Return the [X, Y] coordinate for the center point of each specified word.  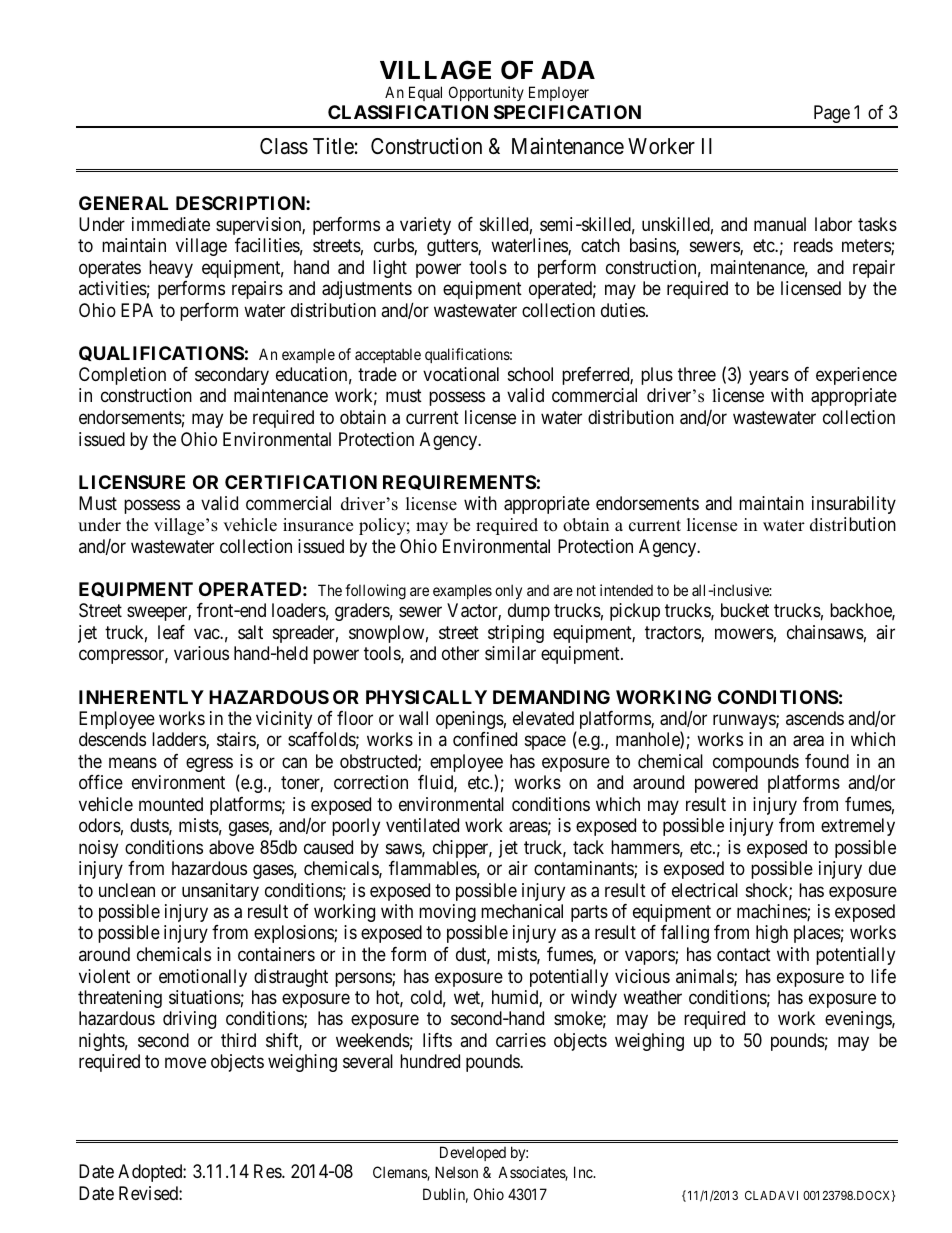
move [185, 1063]
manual [780, 224]
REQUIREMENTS [459, 482]
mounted [171, 804]
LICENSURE [132, 482]
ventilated [422, 825]
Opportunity [486, 93]
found [827, 761]
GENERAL [123, 203]
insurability [854, 505]
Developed [473, 1153]
